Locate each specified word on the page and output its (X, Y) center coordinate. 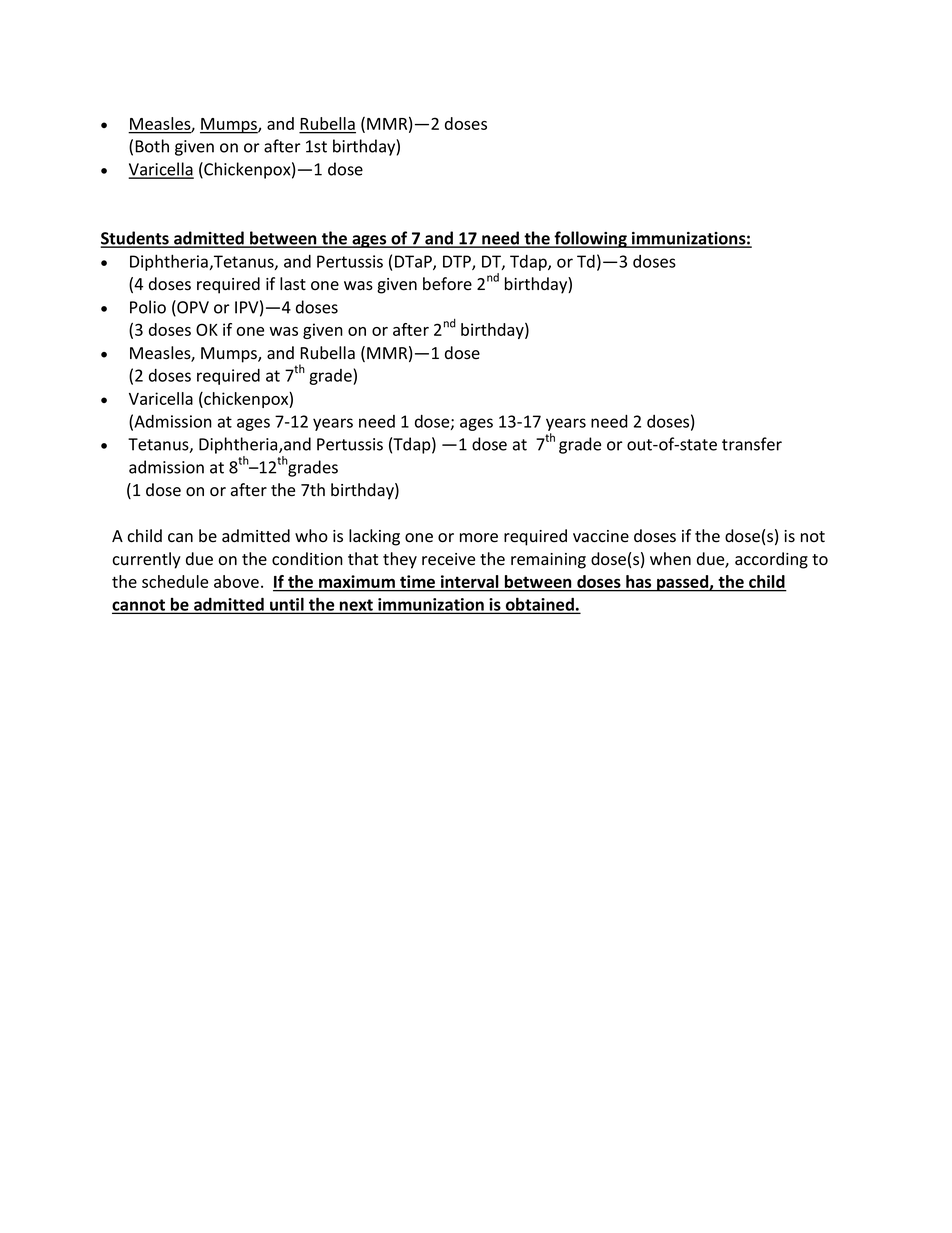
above (236, 581)
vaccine (601, 536)
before (447, 284)
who (311, 535)
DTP (458, 262)
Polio (148, 307)
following (590, 239)
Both (152, 146)
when (670, 559)
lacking (374, 537)
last (293, 284)
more (479, 538)
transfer (752, 444)
